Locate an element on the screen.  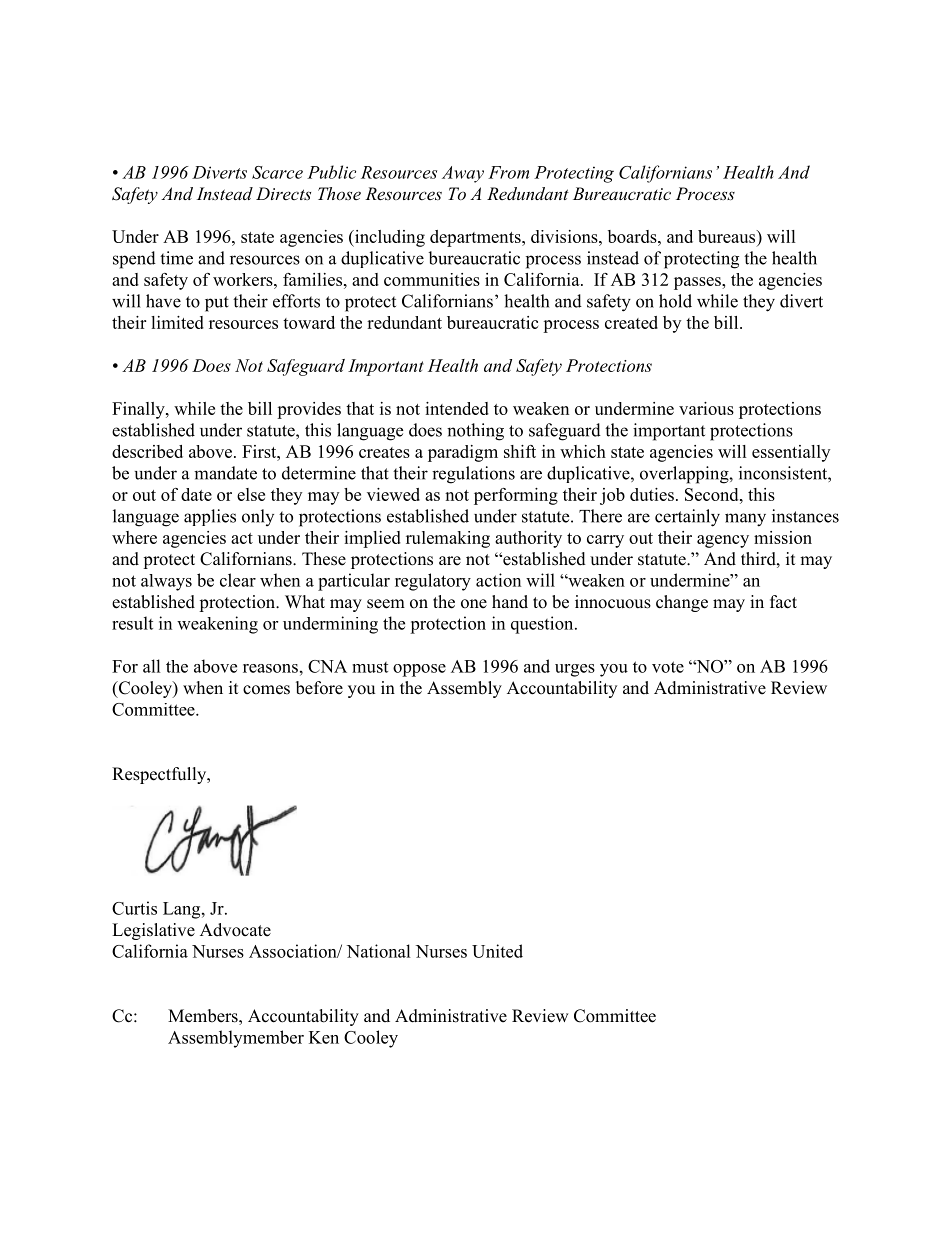
change is located at coordinates (682, 603).
